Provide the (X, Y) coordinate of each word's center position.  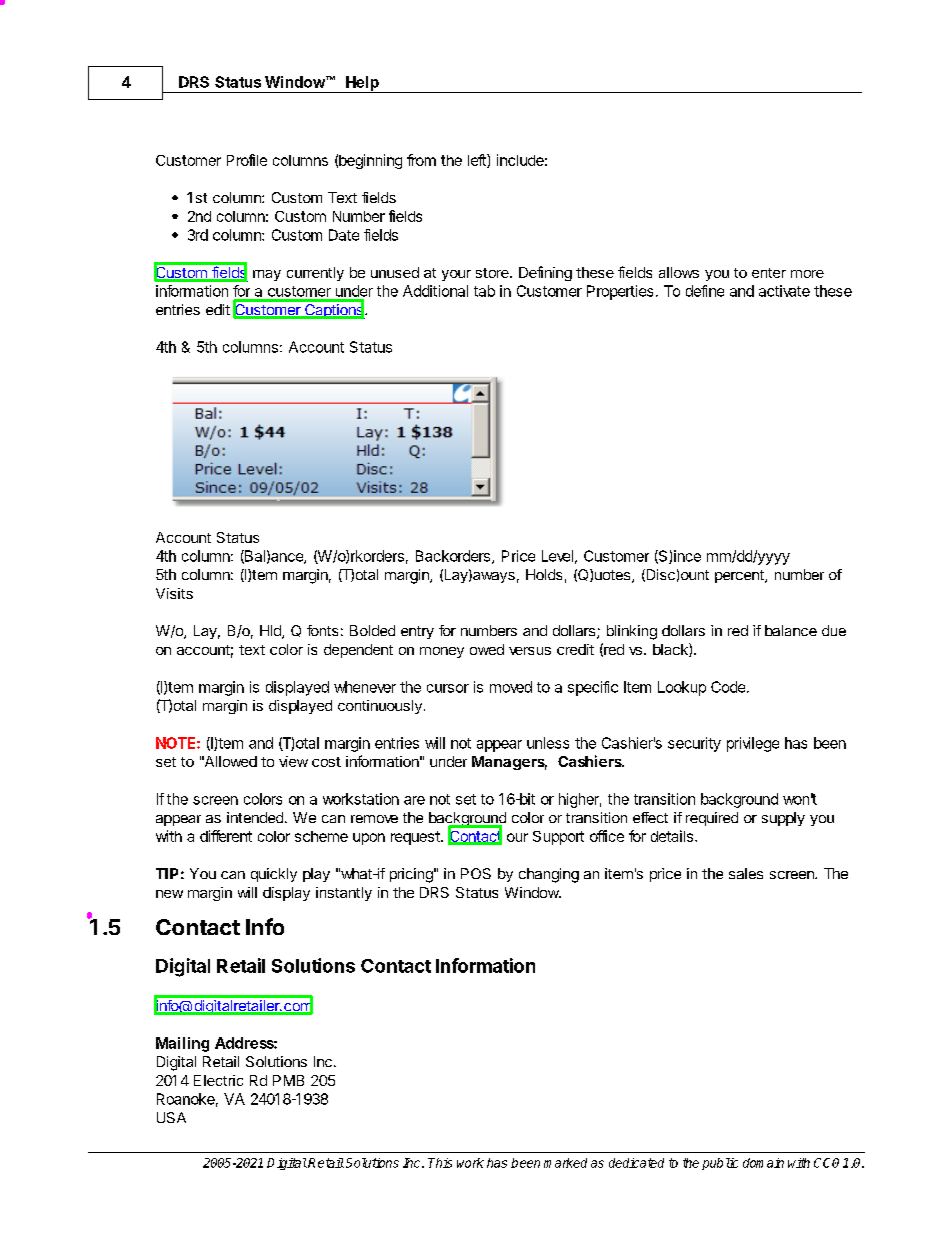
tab (484, 291)
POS (476, 873)
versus (530, 651)
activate (784, 291)
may (267, 275)
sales (746, 873)
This (440, 1163)
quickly (274, 875)
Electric (218, 1080)
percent (740, 576)
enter (769, 273)
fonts (322, 630)
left (478, 161)
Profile (247, 160)
